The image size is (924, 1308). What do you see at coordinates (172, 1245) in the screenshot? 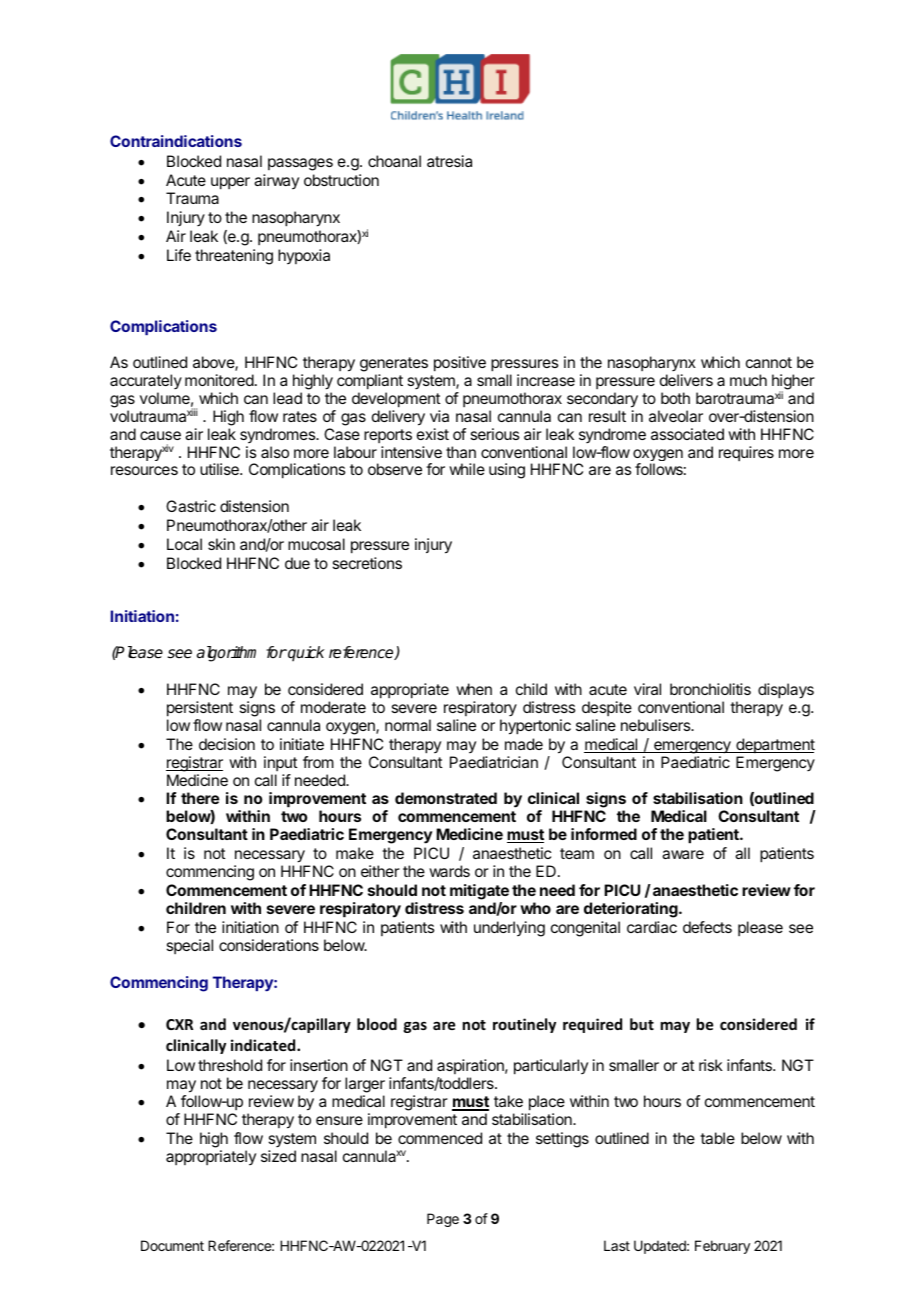
I see `Document` at bounding box center [172, 1245].
